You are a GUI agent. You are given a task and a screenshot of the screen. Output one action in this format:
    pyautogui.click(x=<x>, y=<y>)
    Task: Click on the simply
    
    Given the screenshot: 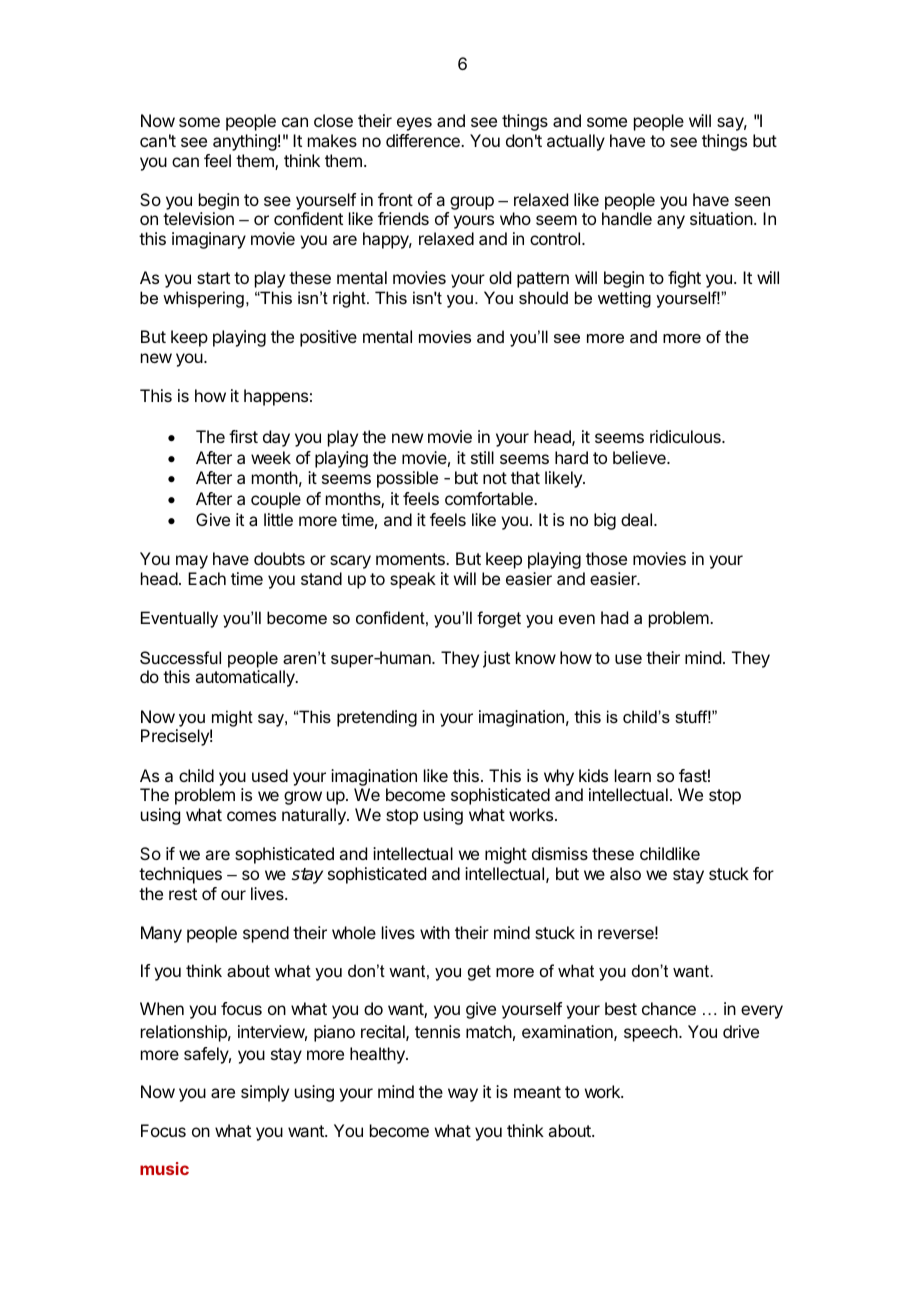 What is the action you would take?
    pyautogui.click(x=265, y=1093)
